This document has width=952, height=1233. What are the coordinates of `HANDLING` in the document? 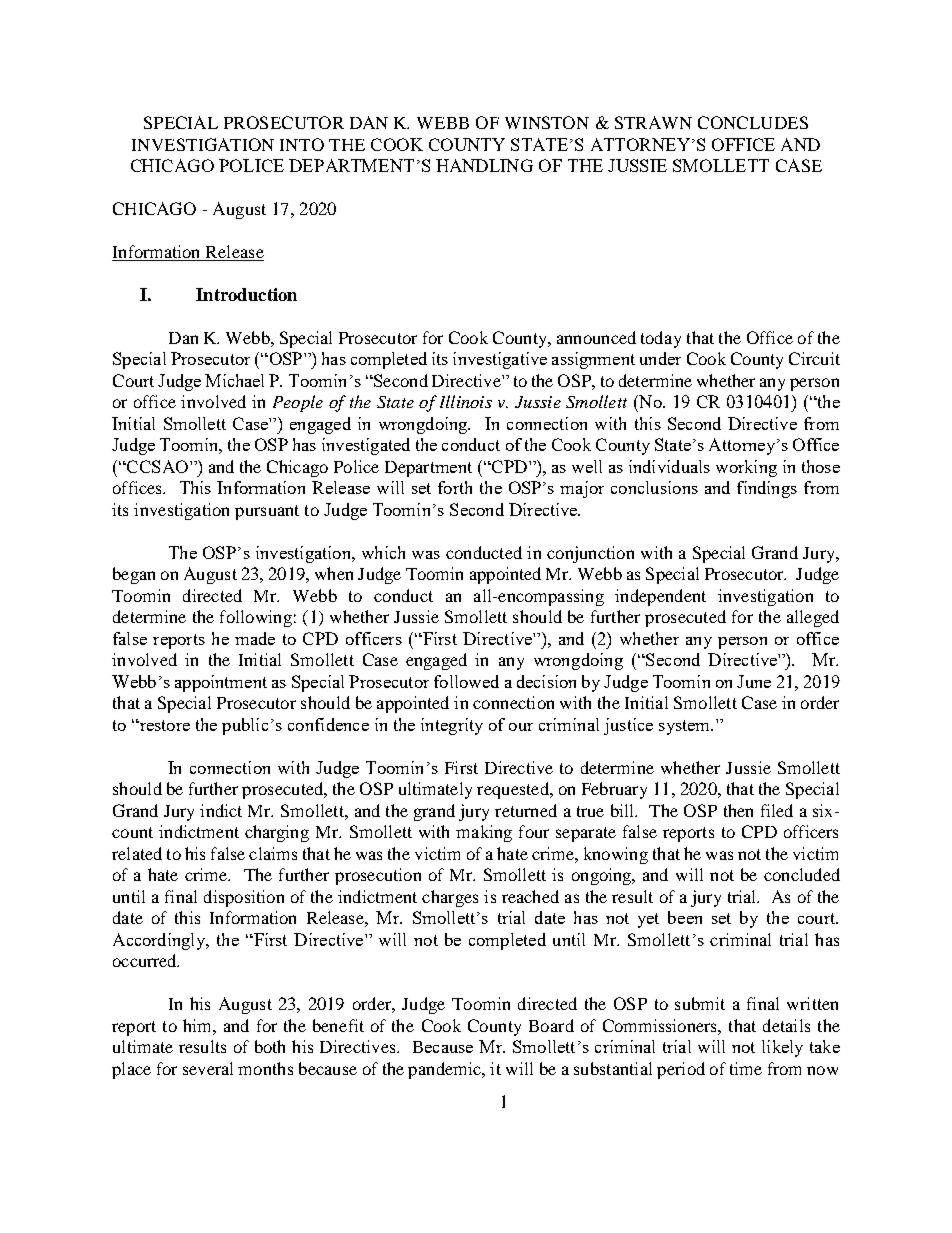 It's located at (484, 165).
